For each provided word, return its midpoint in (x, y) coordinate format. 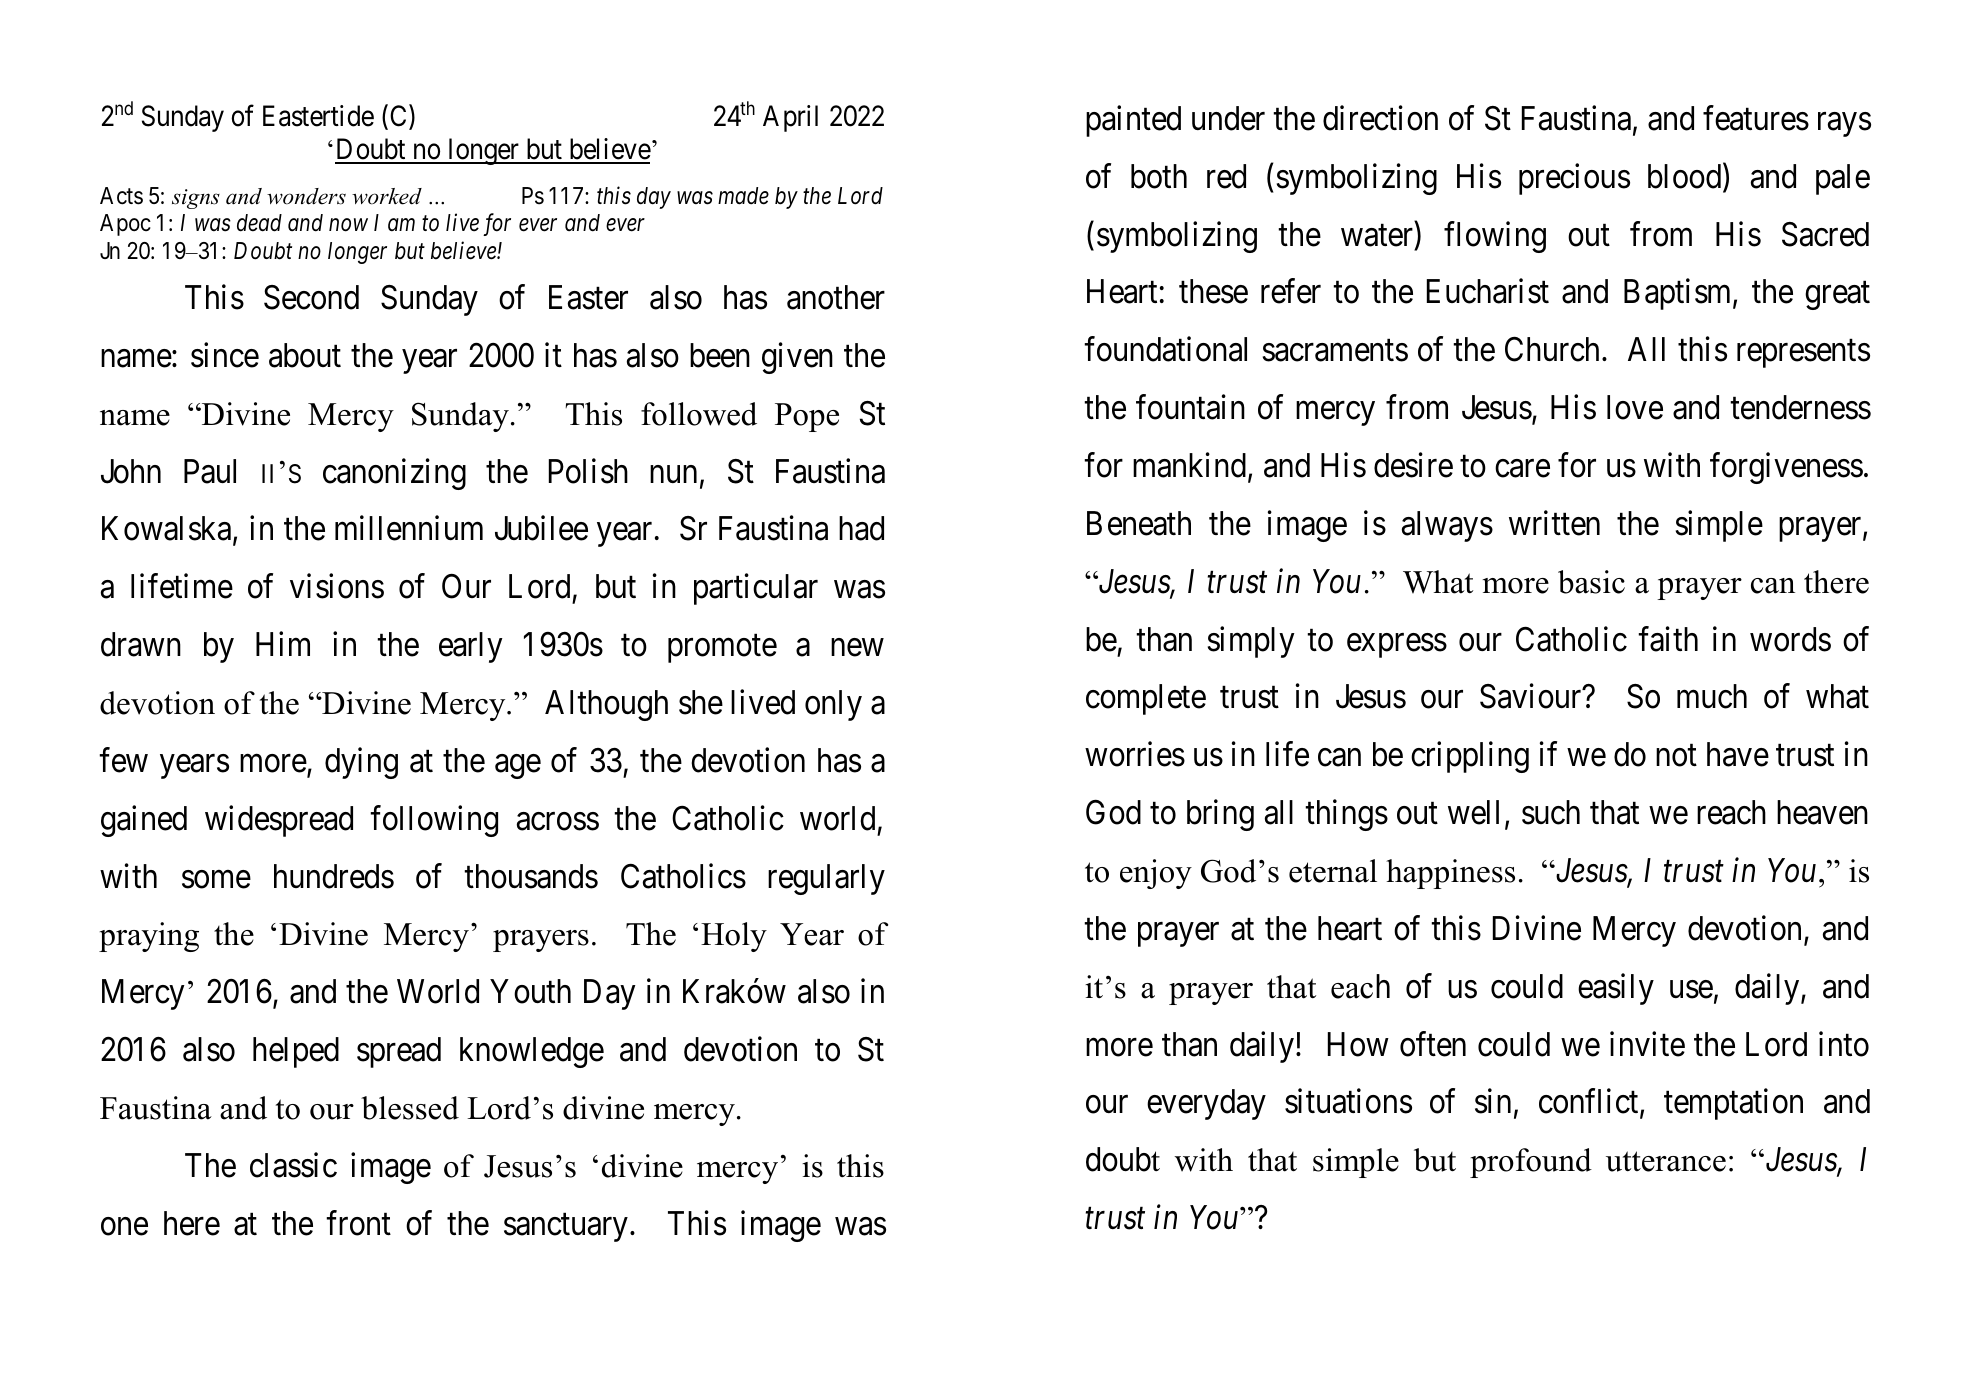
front (358, 1223)
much (1712, 696)
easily (1616, 989)
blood (1686, 177)
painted (1133, 121)
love (1635, 407)
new (857, 648)
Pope (807, 417)
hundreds (334, 876)
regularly (826, 879)
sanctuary (566, 1228)
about (305, 355)
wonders (306, 196)
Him (283, 644)
